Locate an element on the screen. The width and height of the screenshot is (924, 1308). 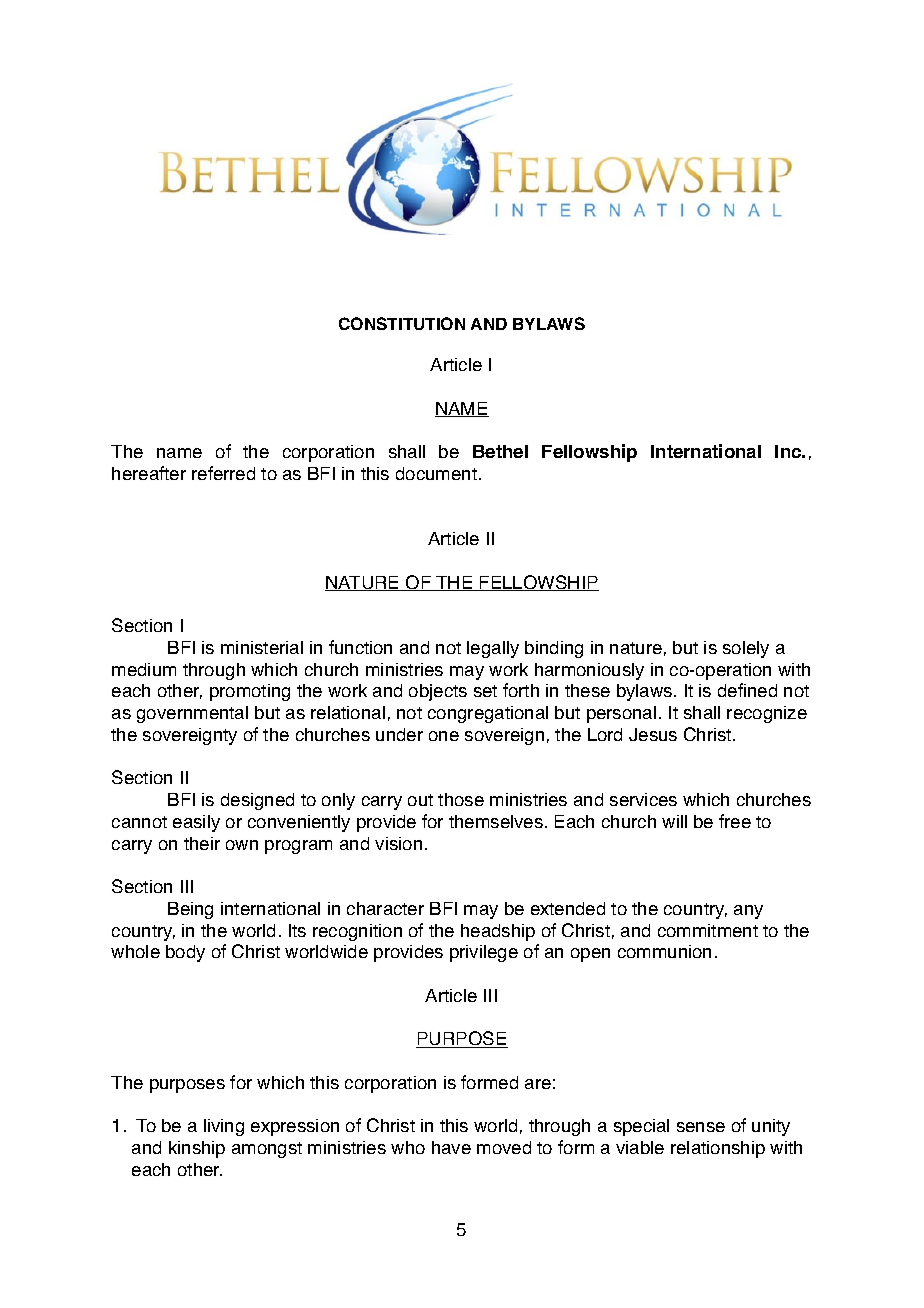
referred is located at coordinates (223, 473).
